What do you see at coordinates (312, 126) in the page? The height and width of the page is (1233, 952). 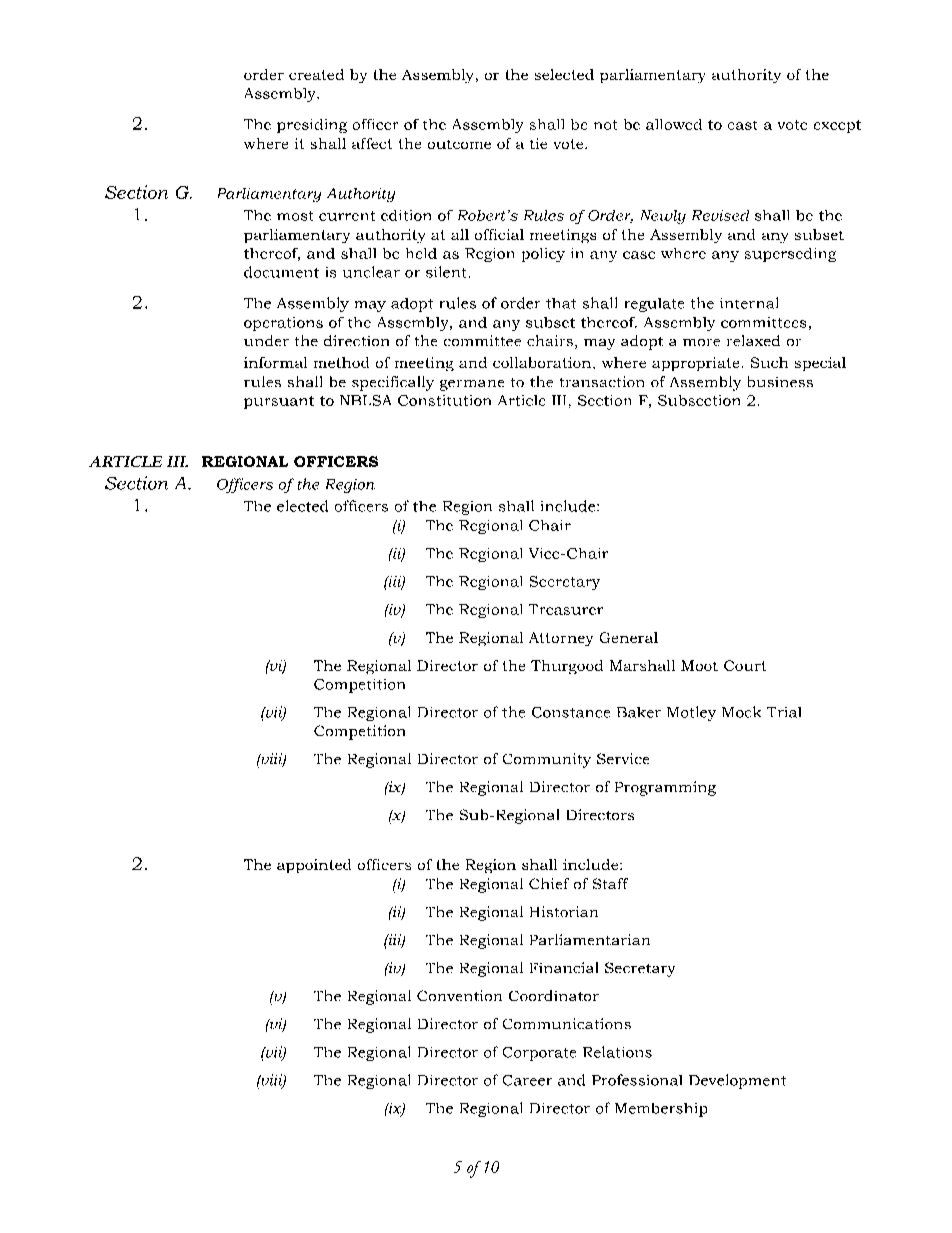 I see `presiding` at bounding box center [312, 126].
